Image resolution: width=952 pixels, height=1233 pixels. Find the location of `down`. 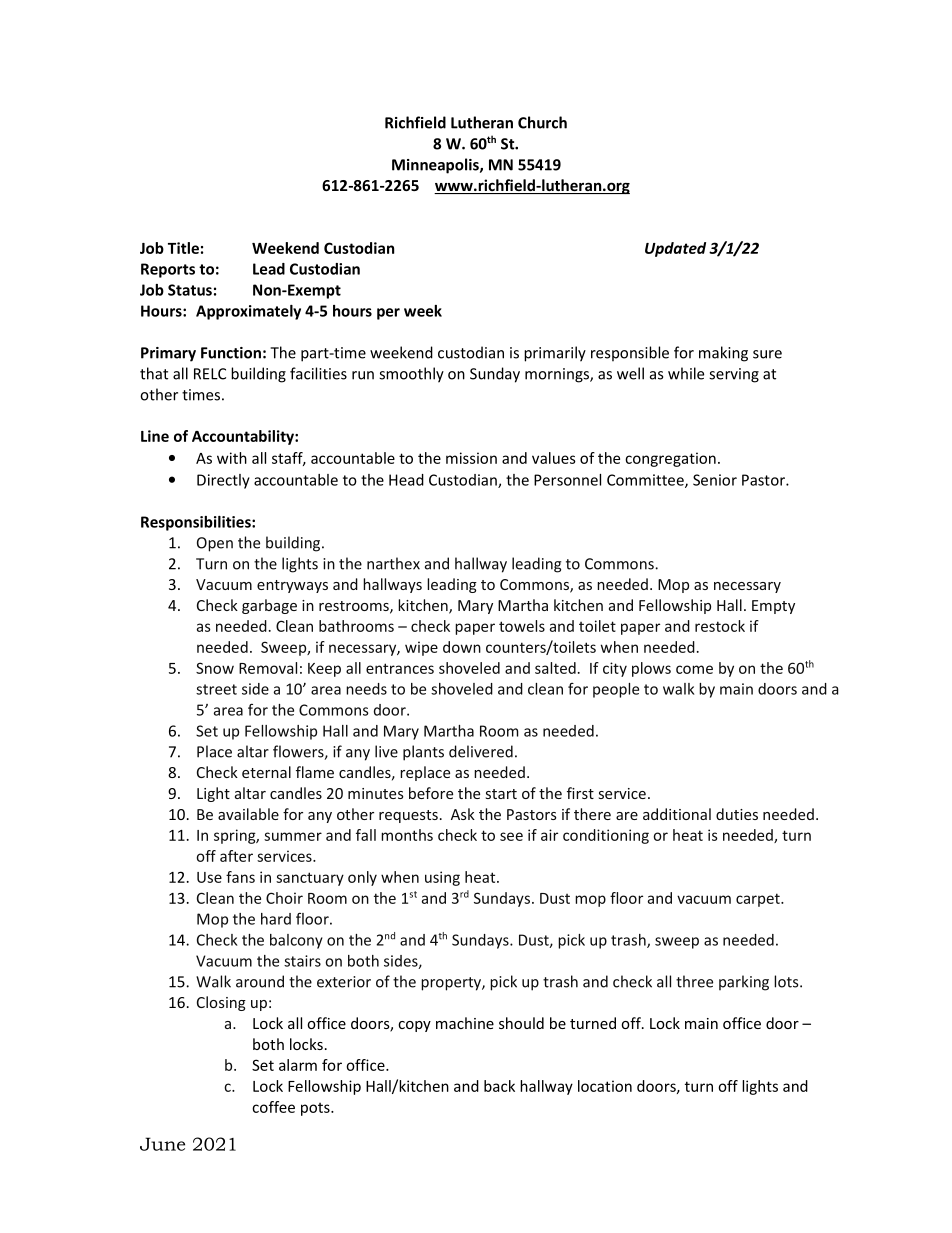

down is located at coordinates (462, 647).
